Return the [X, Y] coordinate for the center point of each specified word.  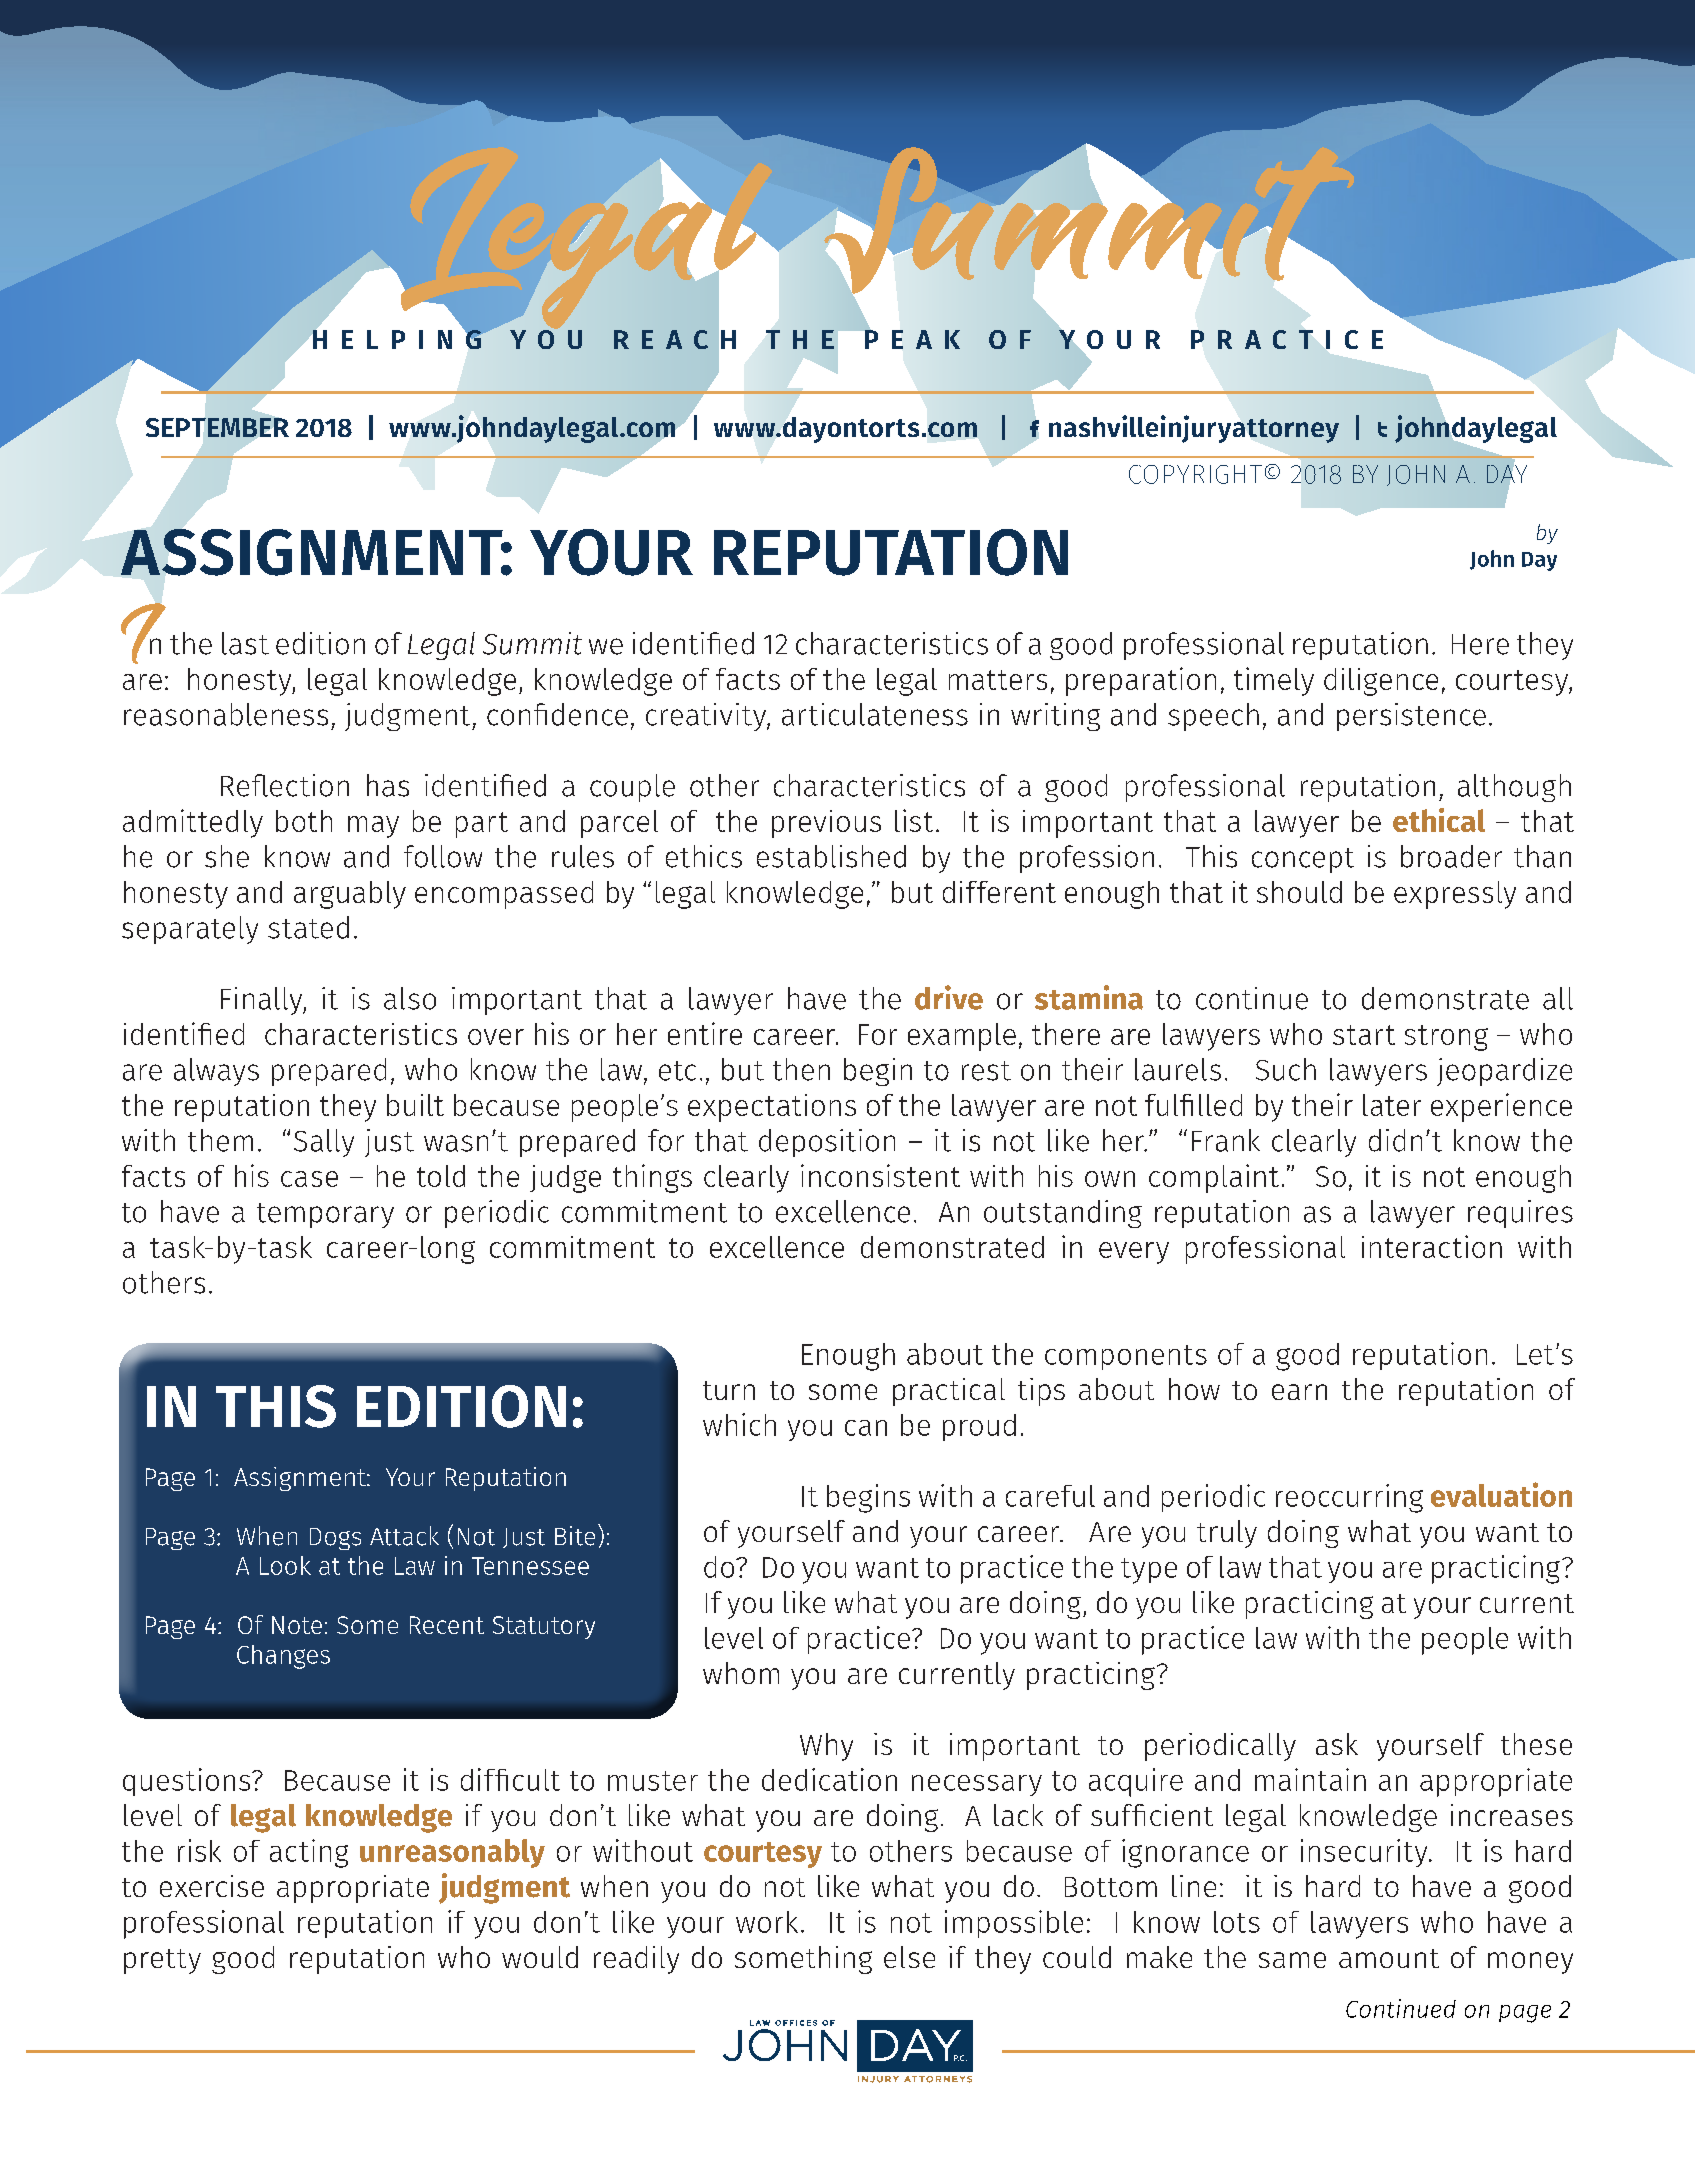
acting [309, 1853]
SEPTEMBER [217, 426]
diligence [1381, 682]
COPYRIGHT [1195, 474]
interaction [1432, 1246]
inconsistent [880, 1175]
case [309, 1179]
